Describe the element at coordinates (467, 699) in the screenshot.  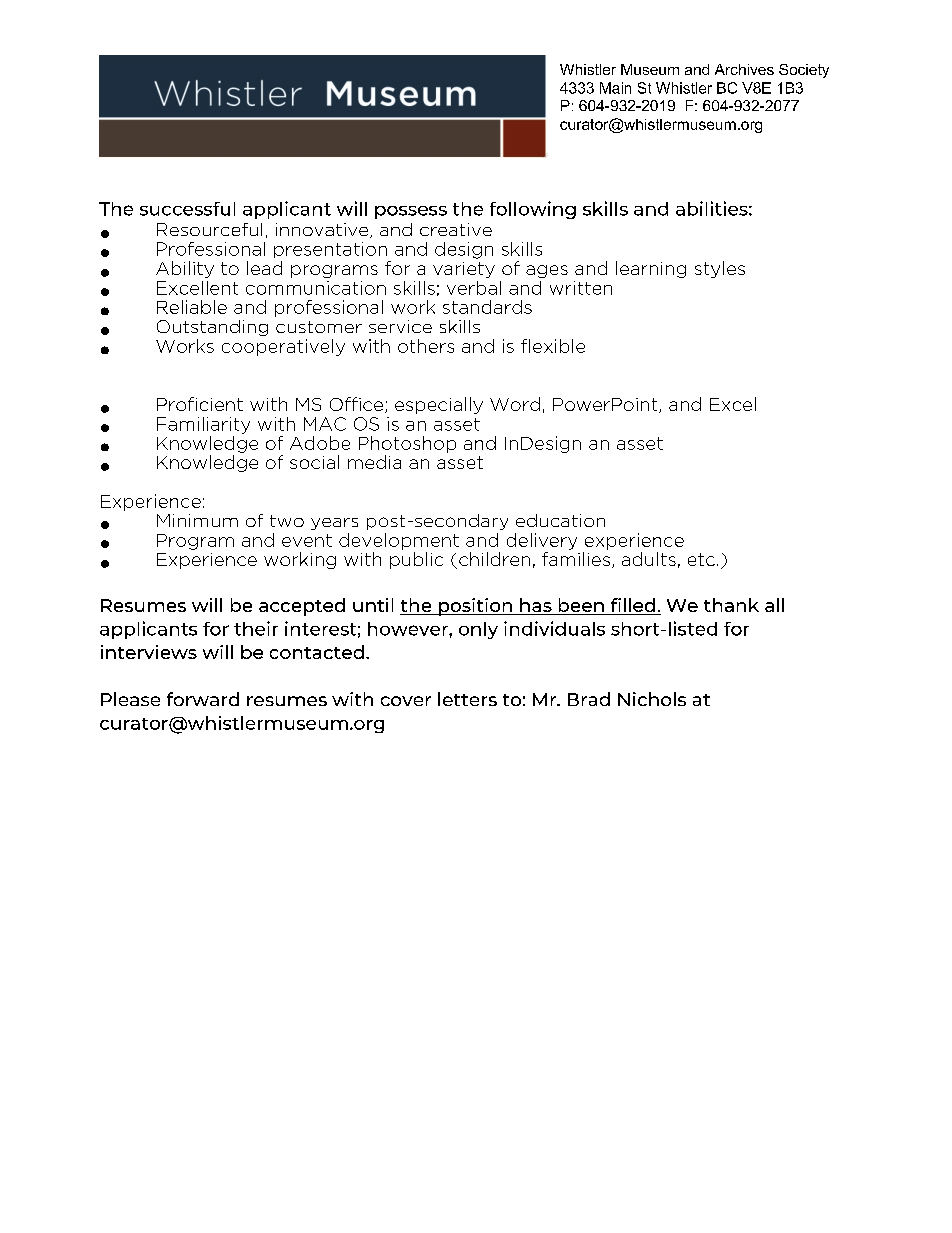
I see `letters` at that location.
